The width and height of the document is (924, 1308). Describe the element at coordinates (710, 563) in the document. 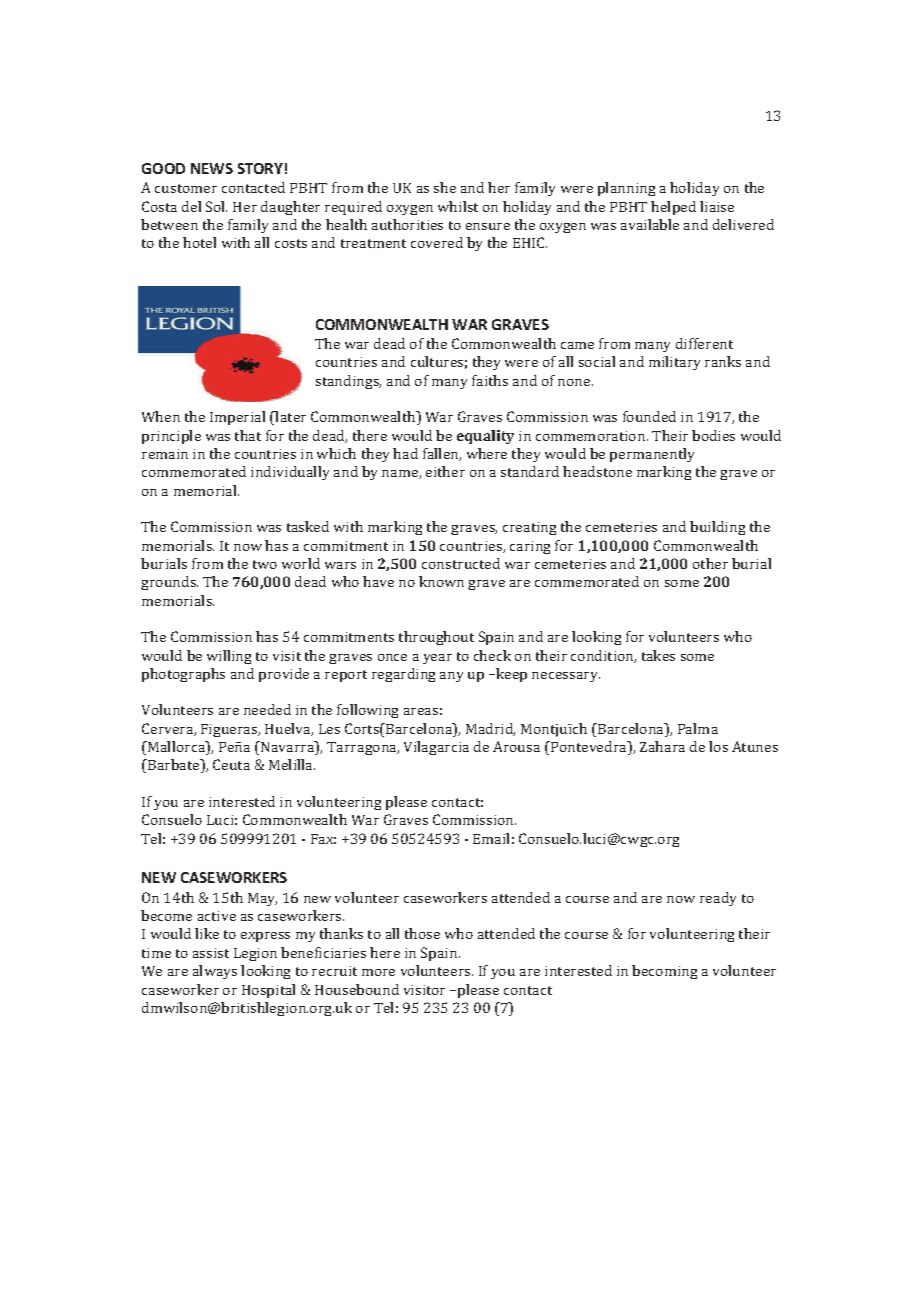

I see `other` at that location.
